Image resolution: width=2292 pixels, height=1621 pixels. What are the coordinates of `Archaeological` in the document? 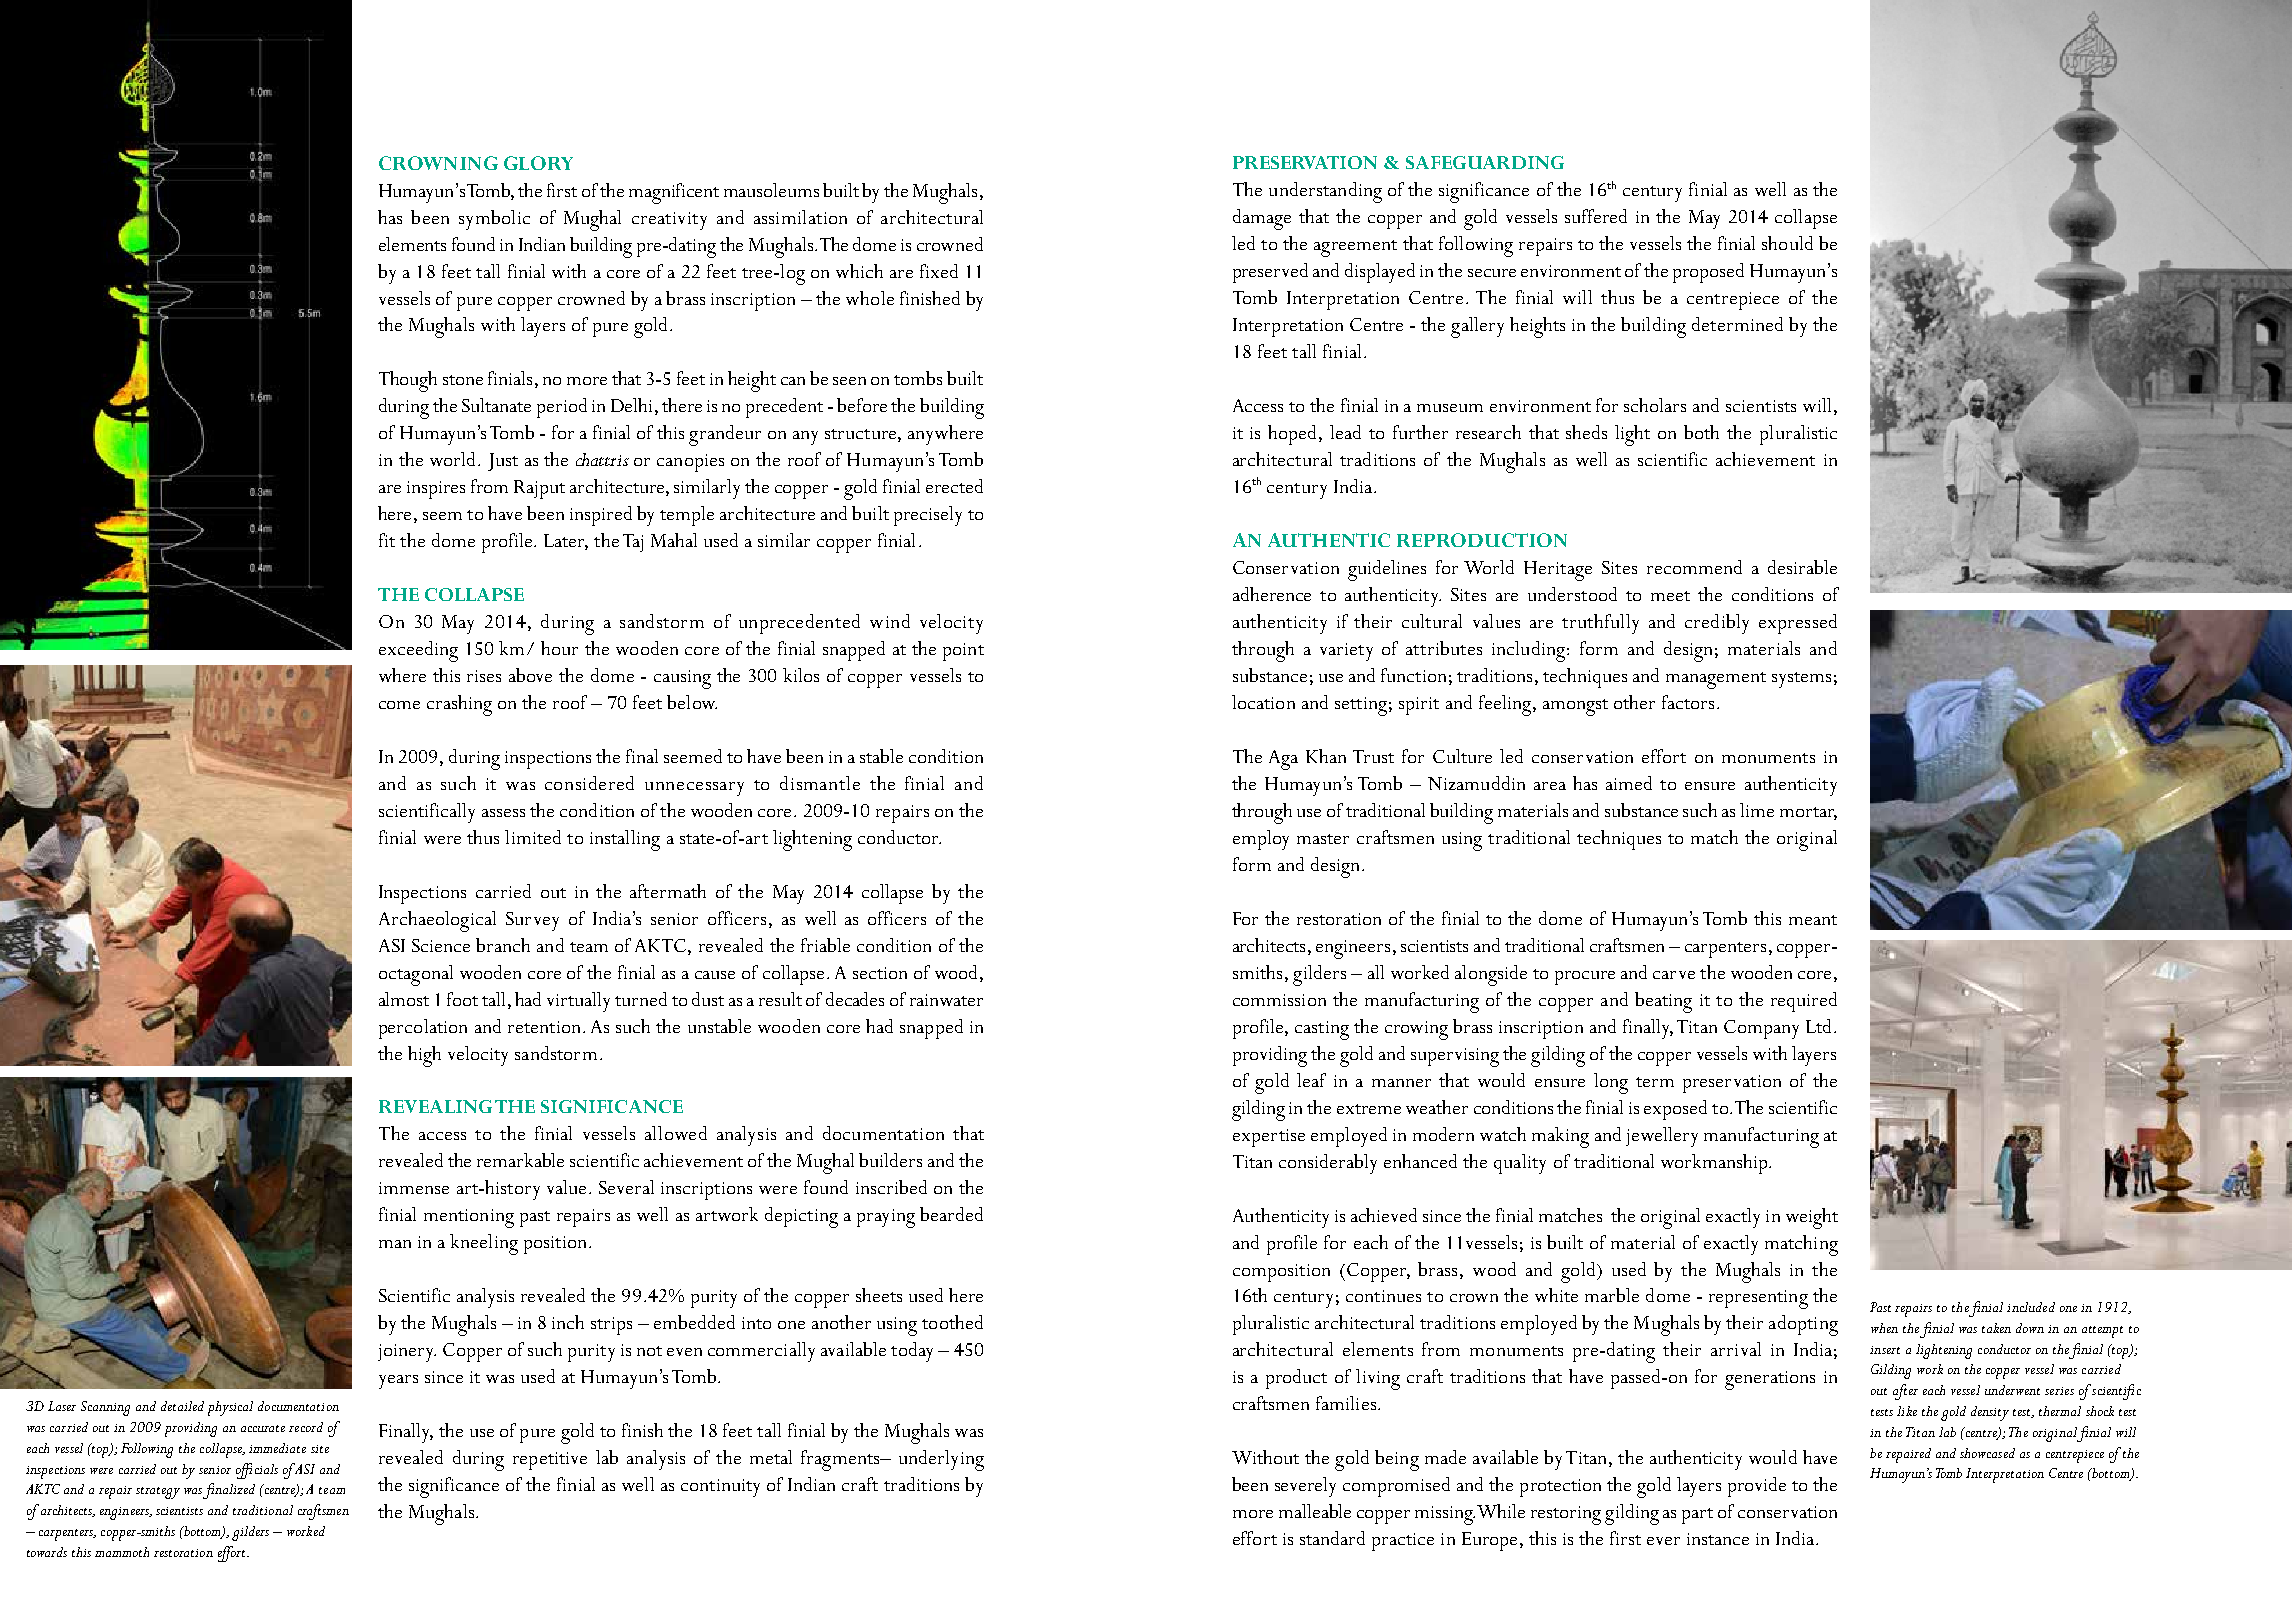 It's located at (437, 921).
